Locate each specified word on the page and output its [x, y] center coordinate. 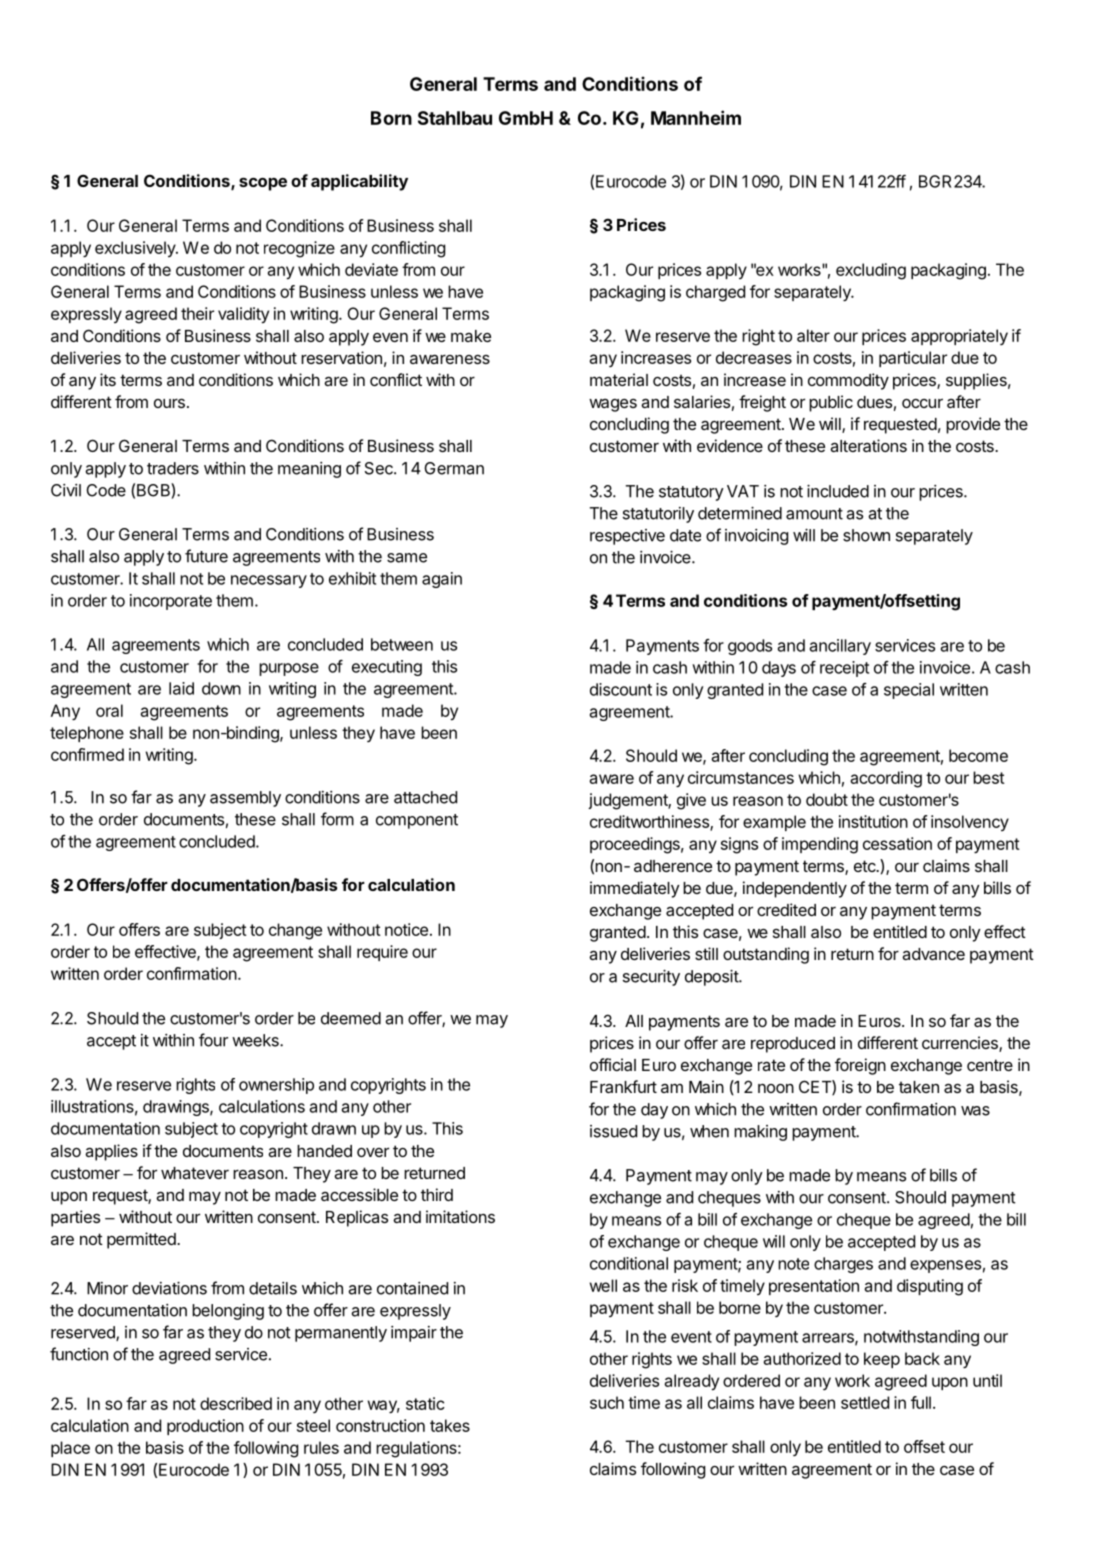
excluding [871, 271]
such [607, 1402]
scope [263, 184]
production [205, 1427]
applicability [359, 182]
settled [865, 1402]
